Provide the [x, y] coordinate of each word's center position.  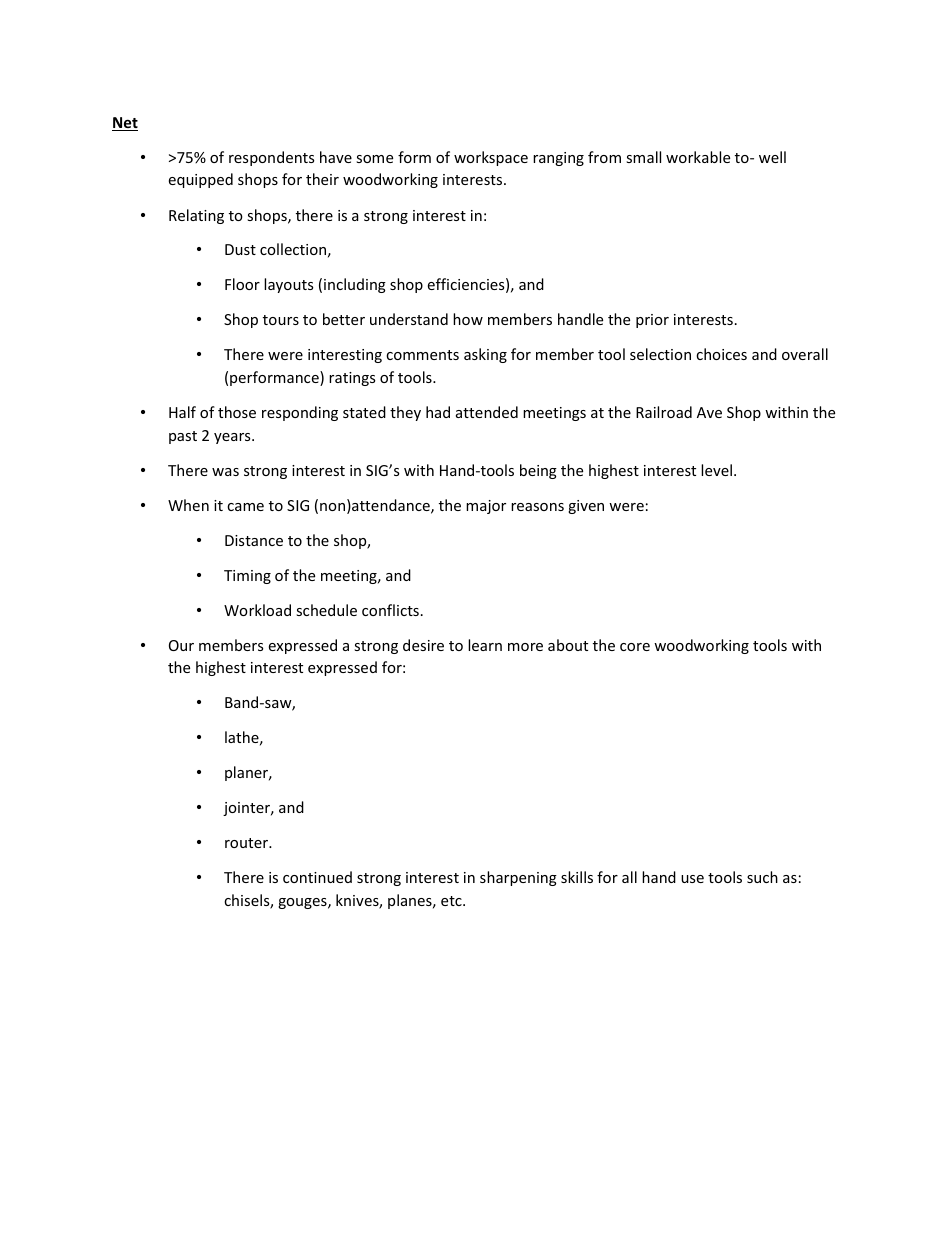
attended [487, 412]
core [635, 647]
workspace [491, 158]
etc [452, 901]
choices [721, 354]
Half [182, 412]
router [247, 843]
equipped [201, 180]
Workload [257, 610]
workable [698, 157]
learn [485, 645]
